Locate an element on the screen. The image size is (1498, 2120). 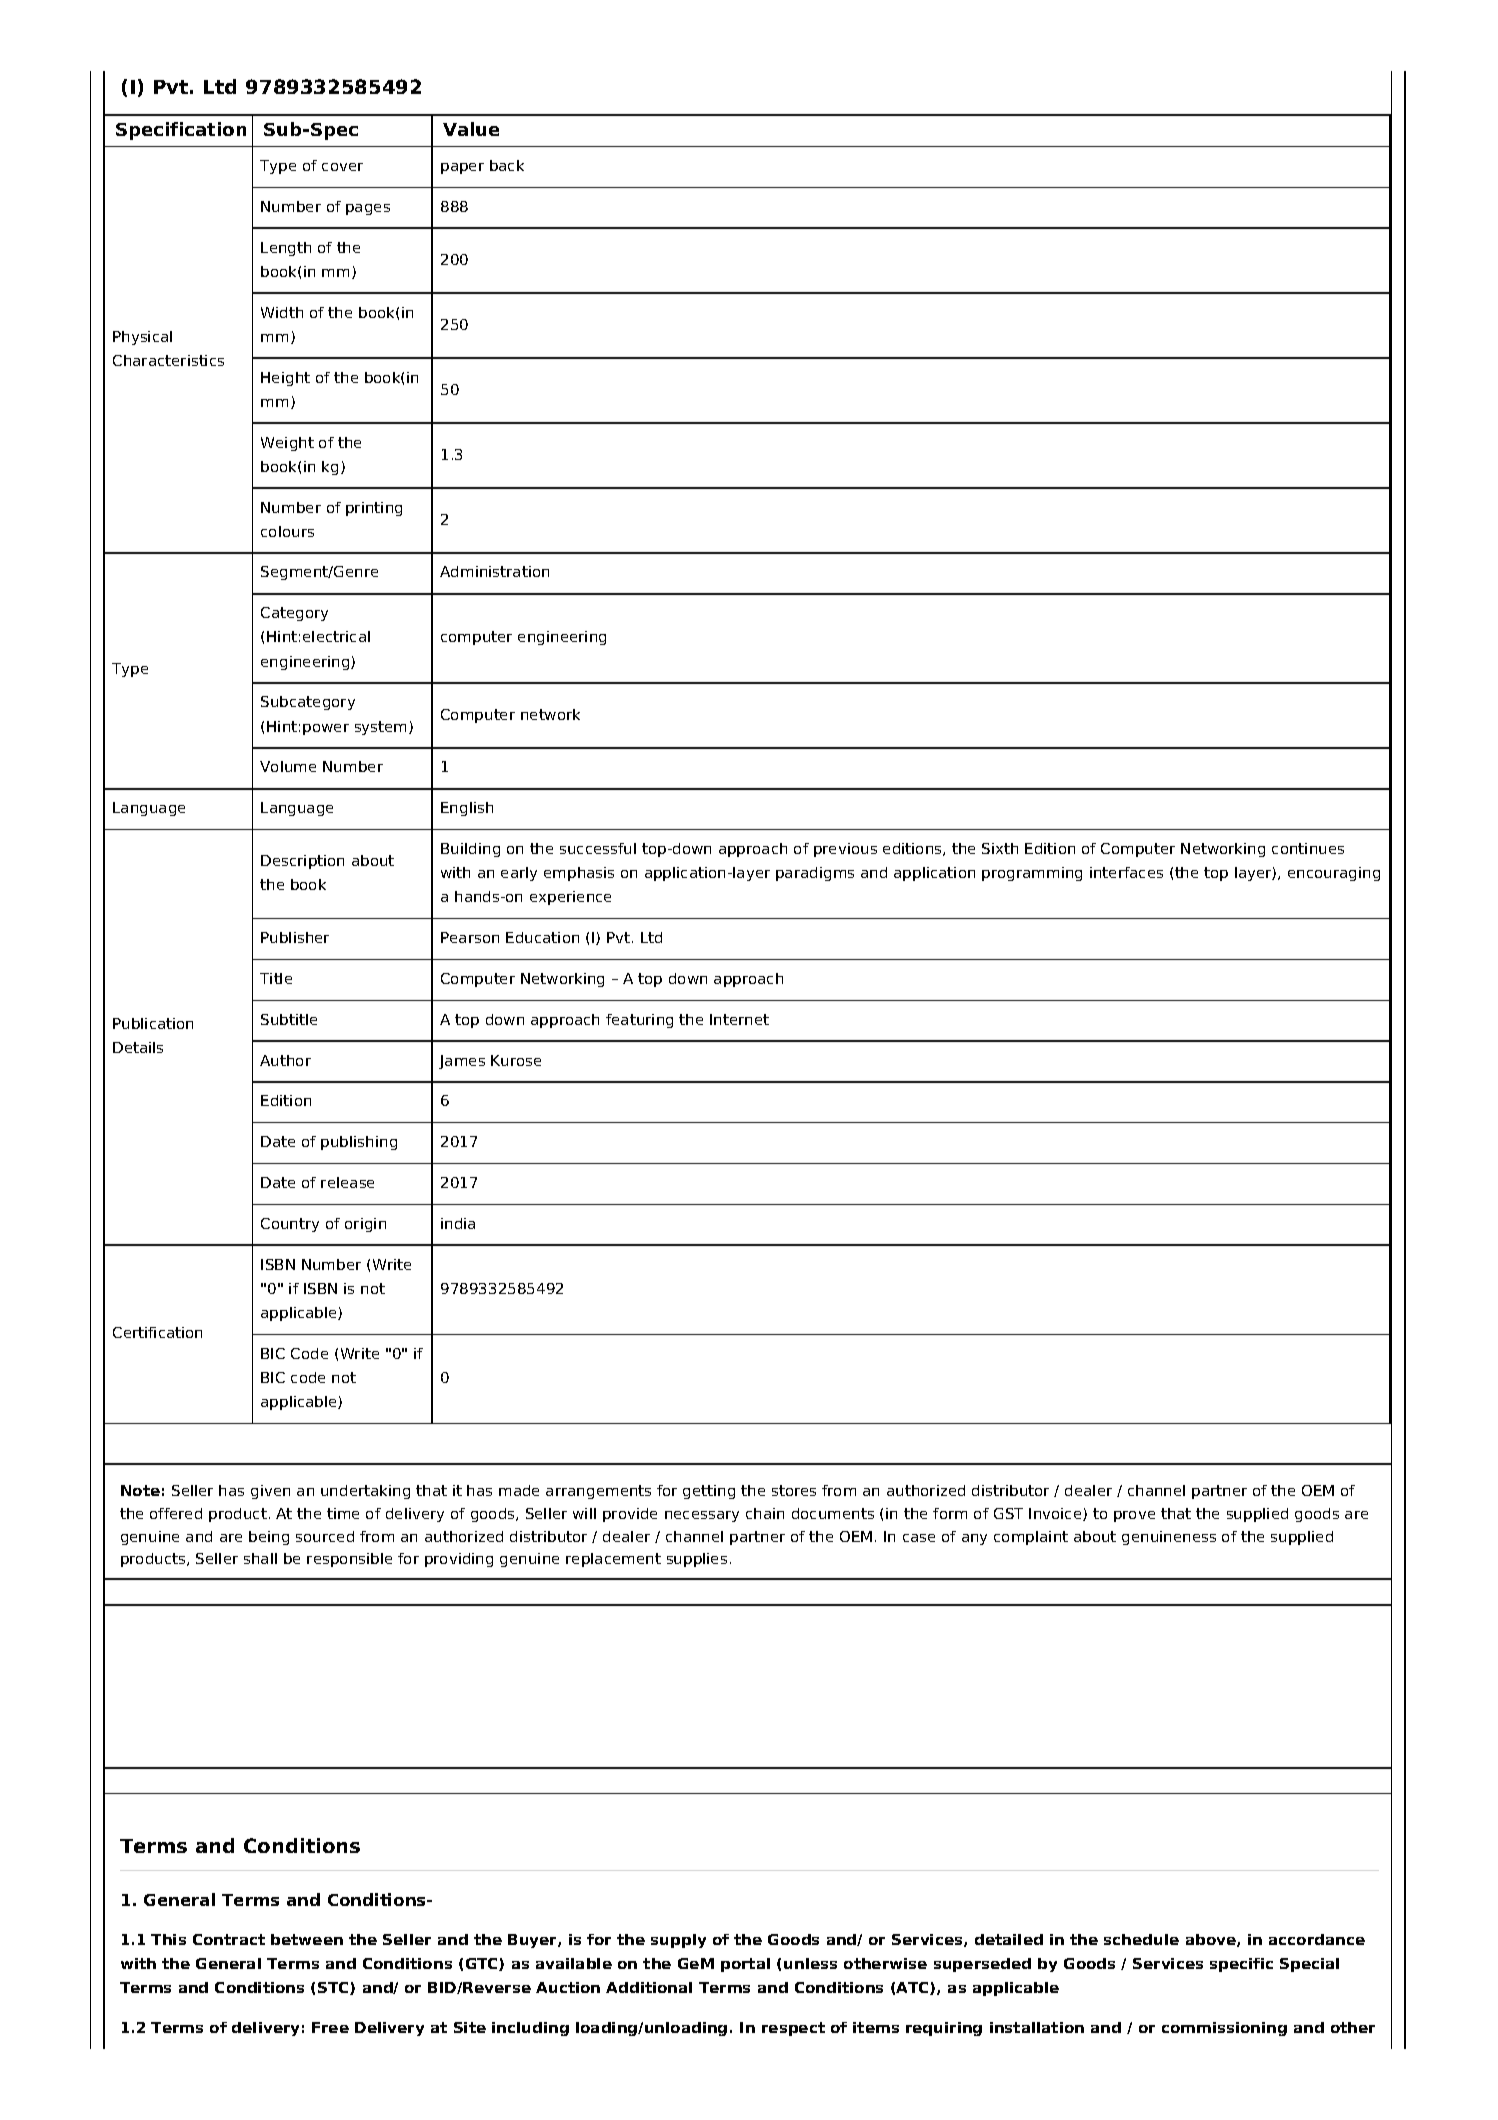
Internet is located at coordinates (739, 1019).
